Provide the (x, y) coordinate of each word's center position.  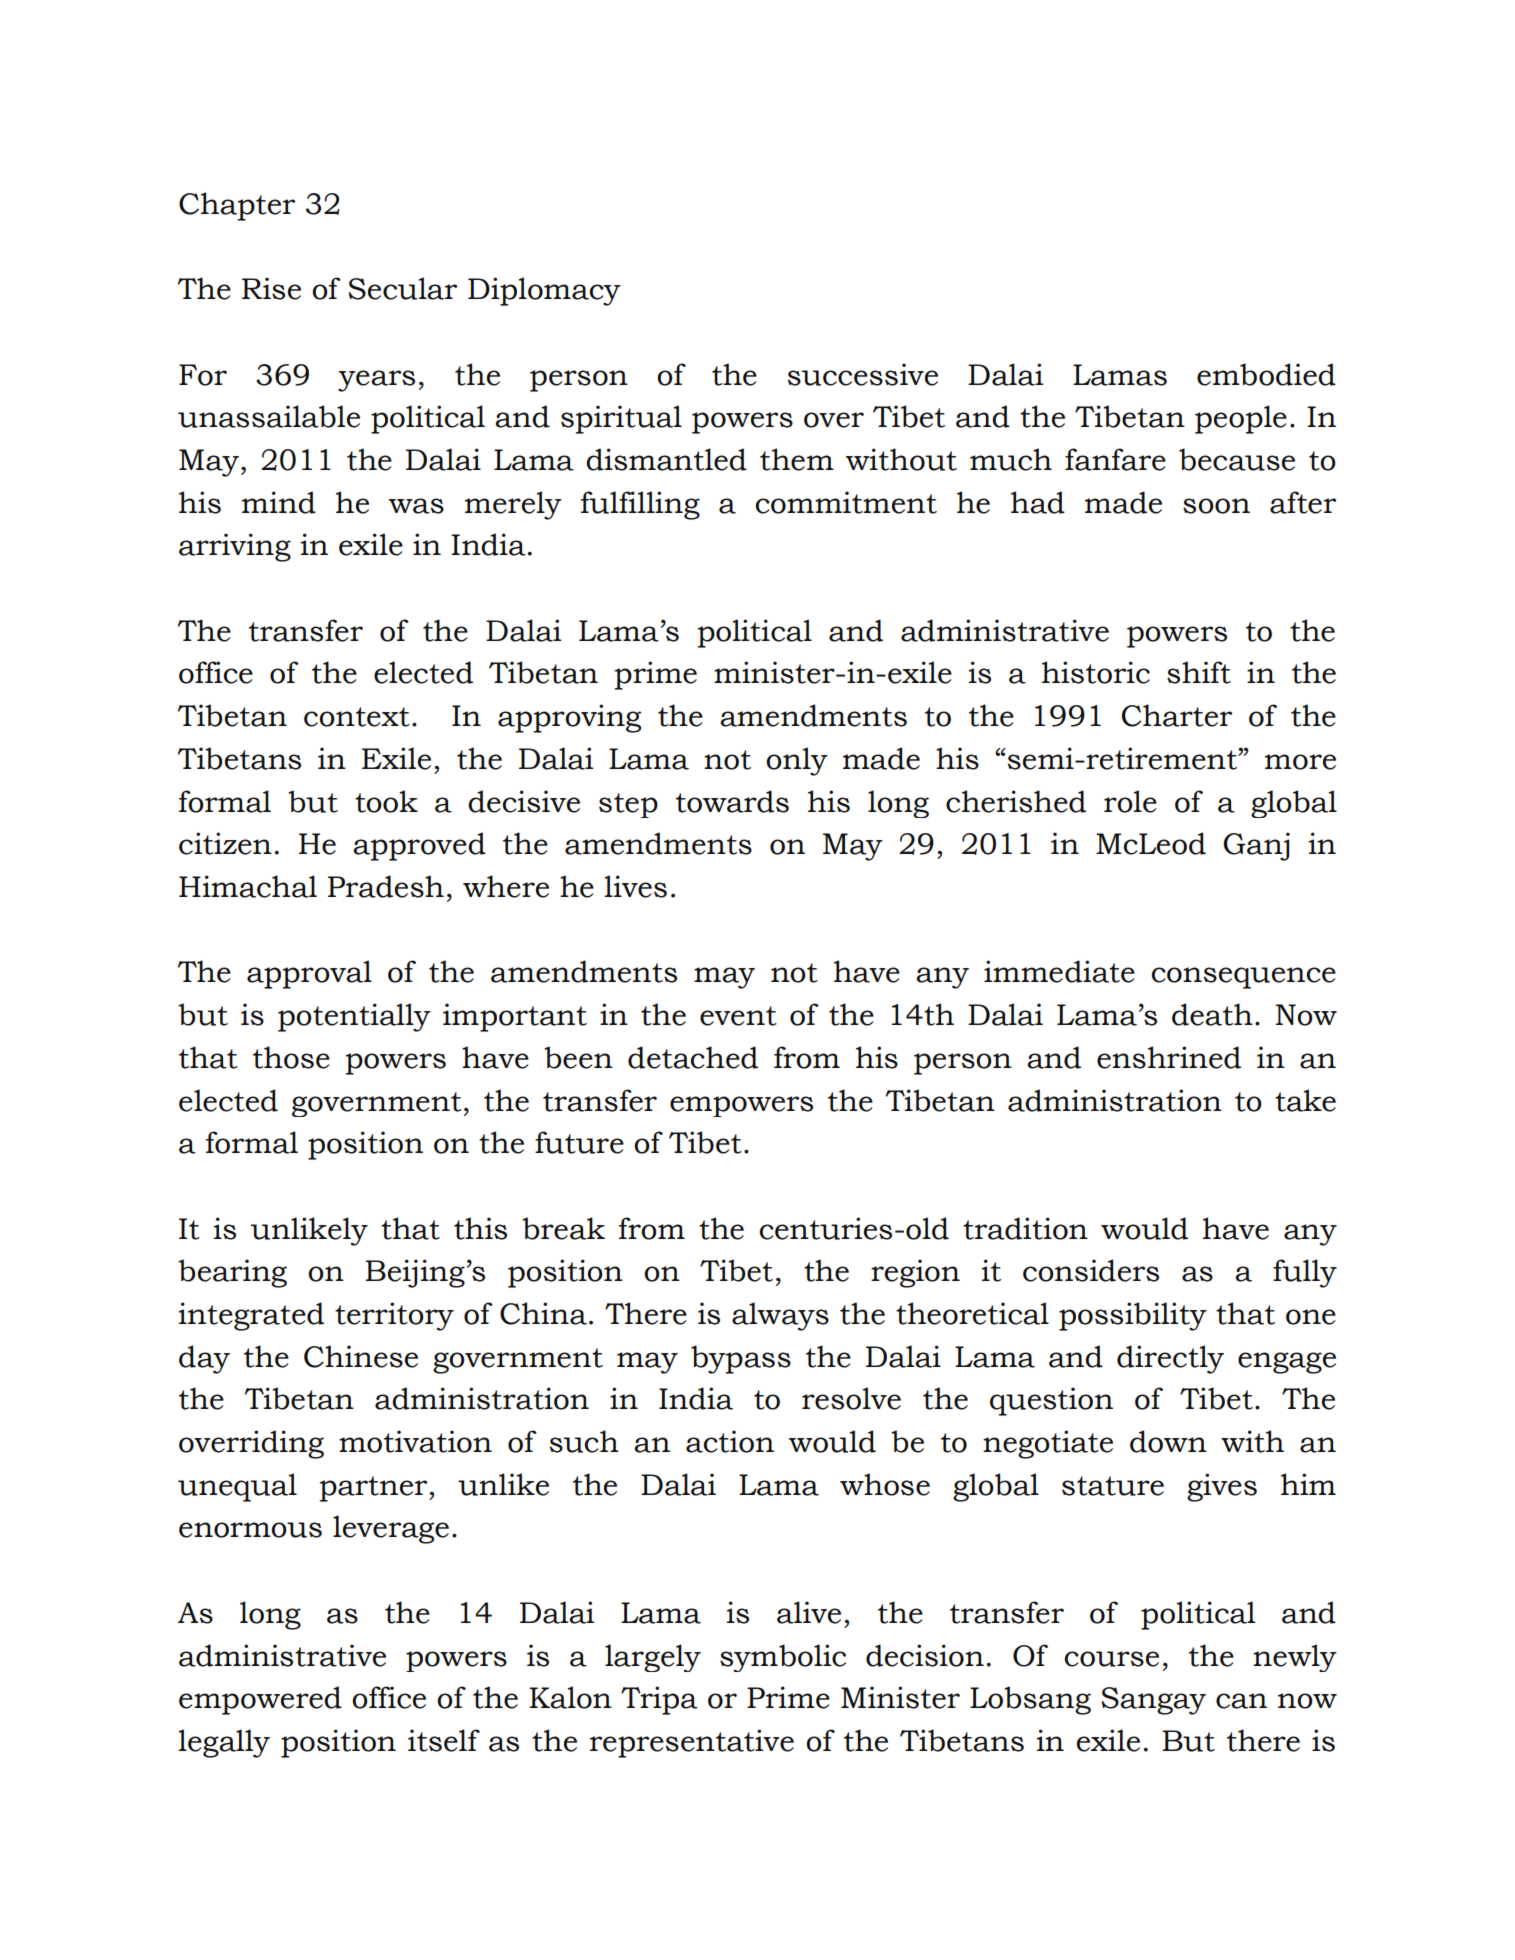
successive (863, 374)
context (357, 717)
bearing (232, 1273)
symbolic (783, 1658)
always (780, 1316)
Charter (1177, 715)
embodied (1266, 374)
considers (1091, 1270)
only (797, 761)
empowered (260, 1700)
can (1241, 1701)
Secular (403, 288)
